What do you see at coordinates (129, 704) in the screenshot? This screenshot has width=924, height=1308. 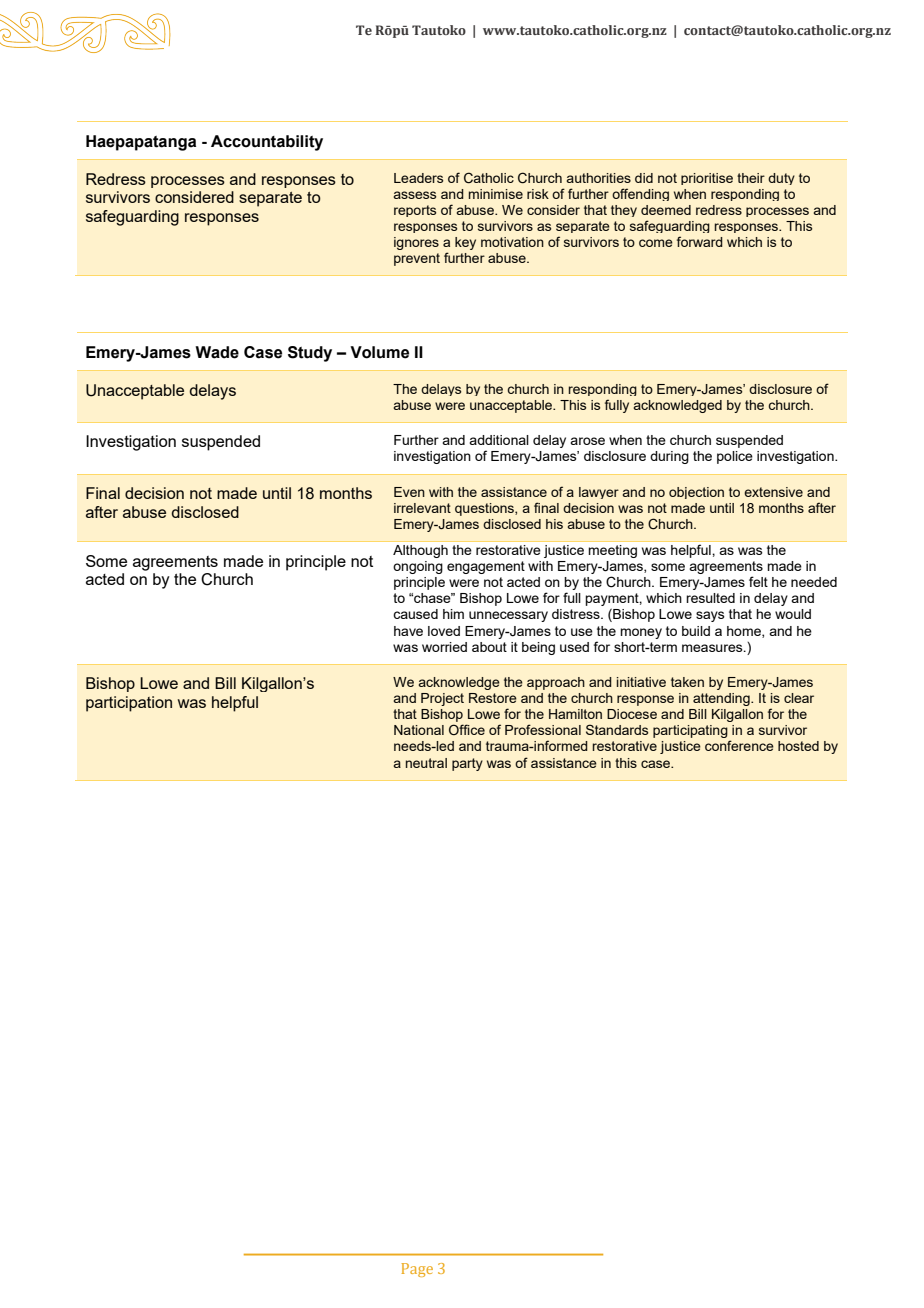 I see `participation` at bounding box center [129, 704].
